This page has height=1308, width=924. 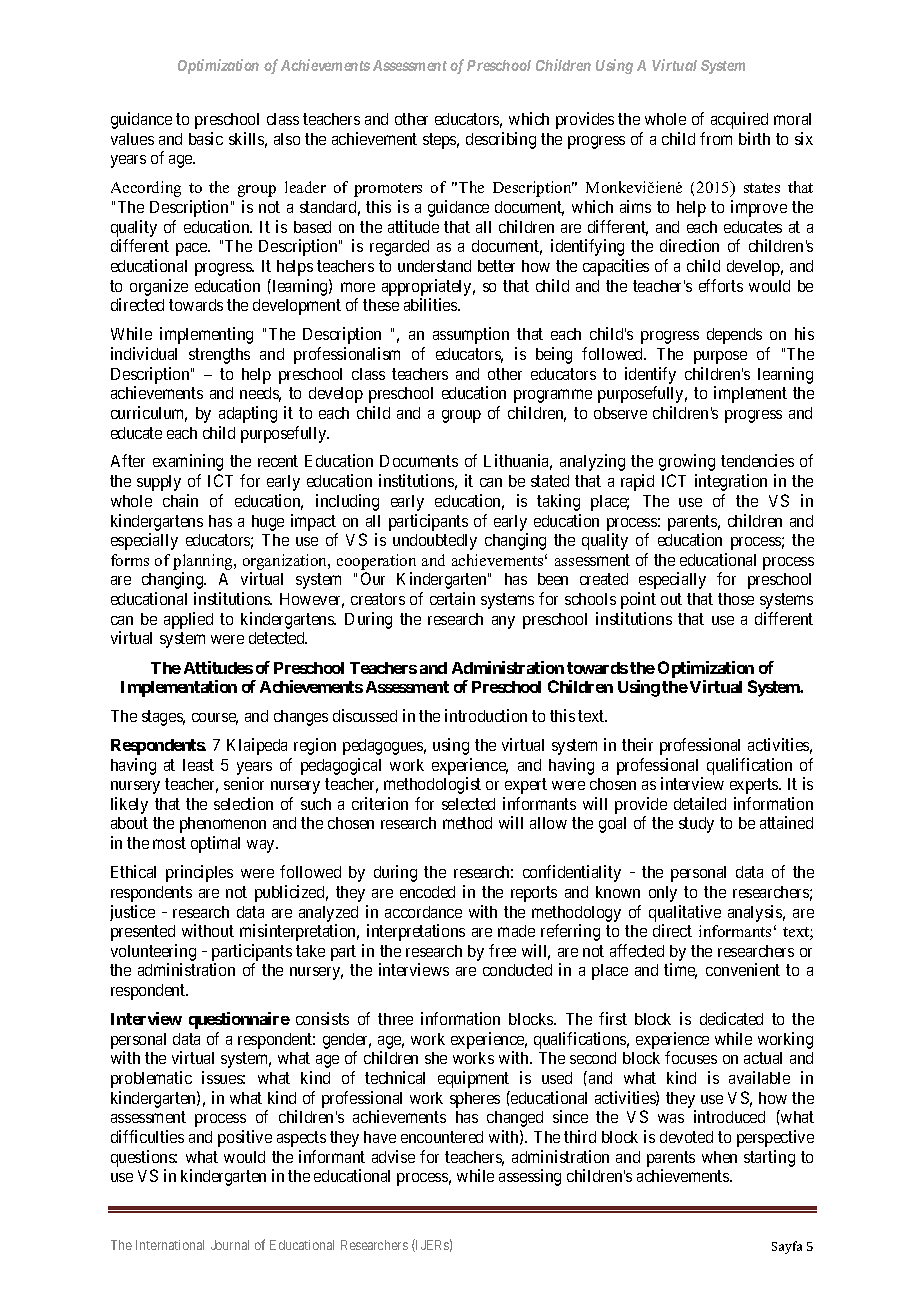 I want to click on assessing, so click(x=530, y=1177).
